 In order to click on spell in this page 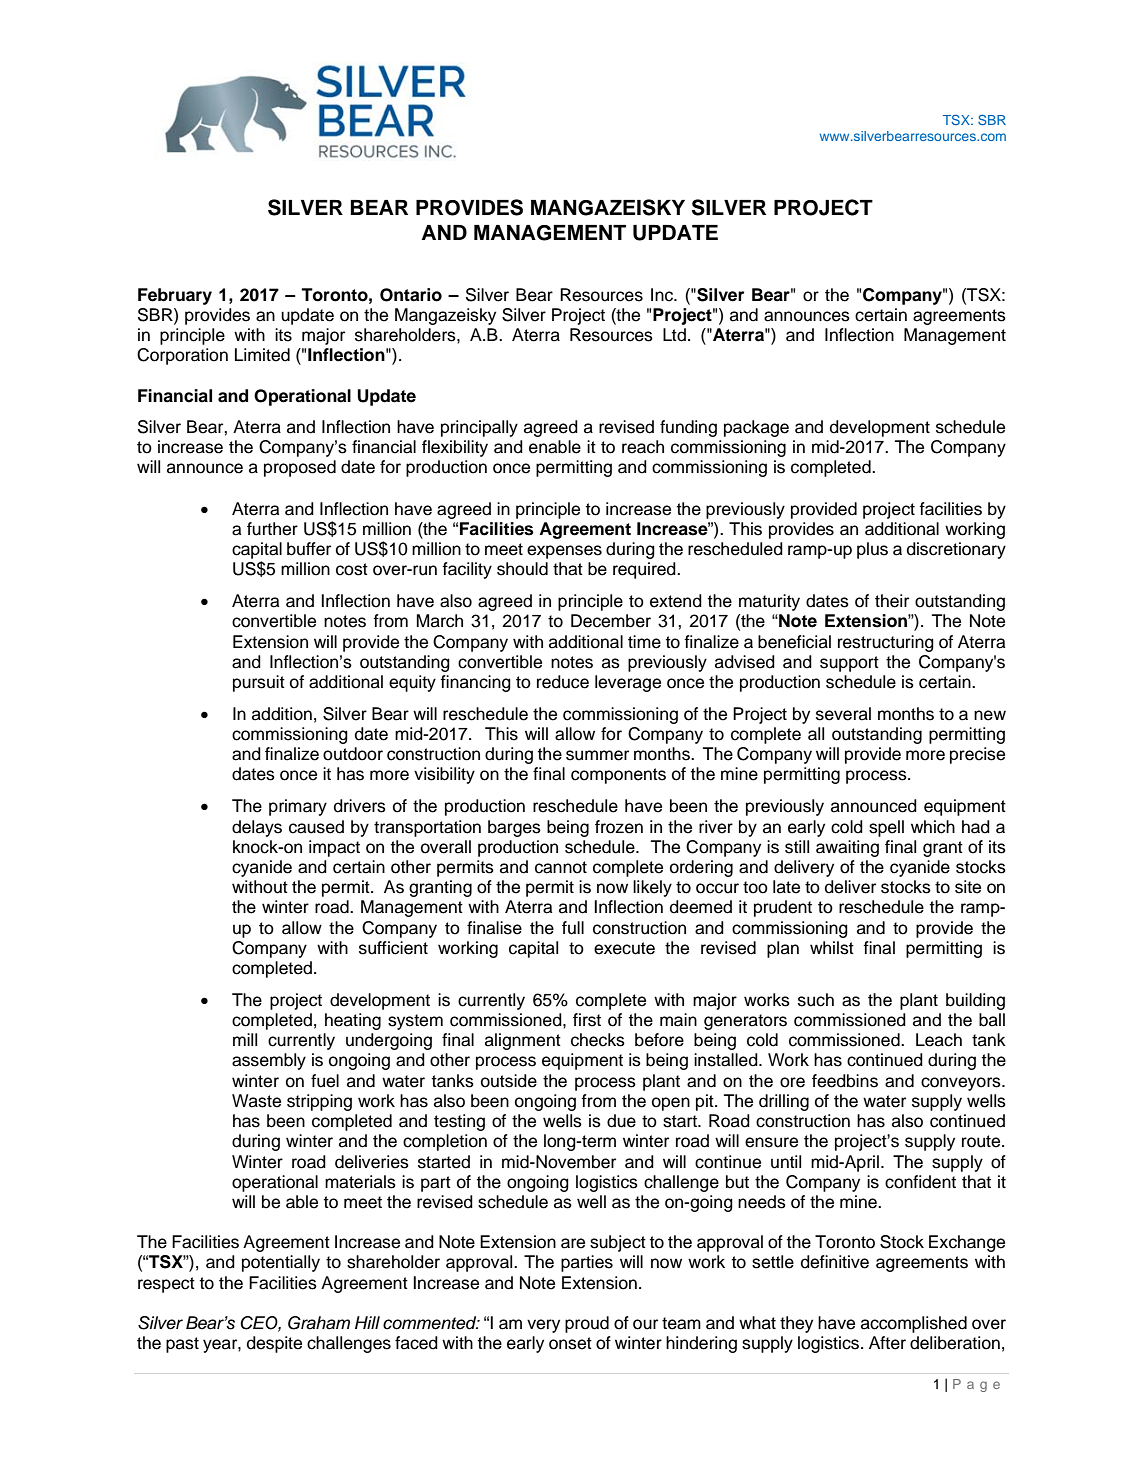, I will do `click(886, 828)`.
